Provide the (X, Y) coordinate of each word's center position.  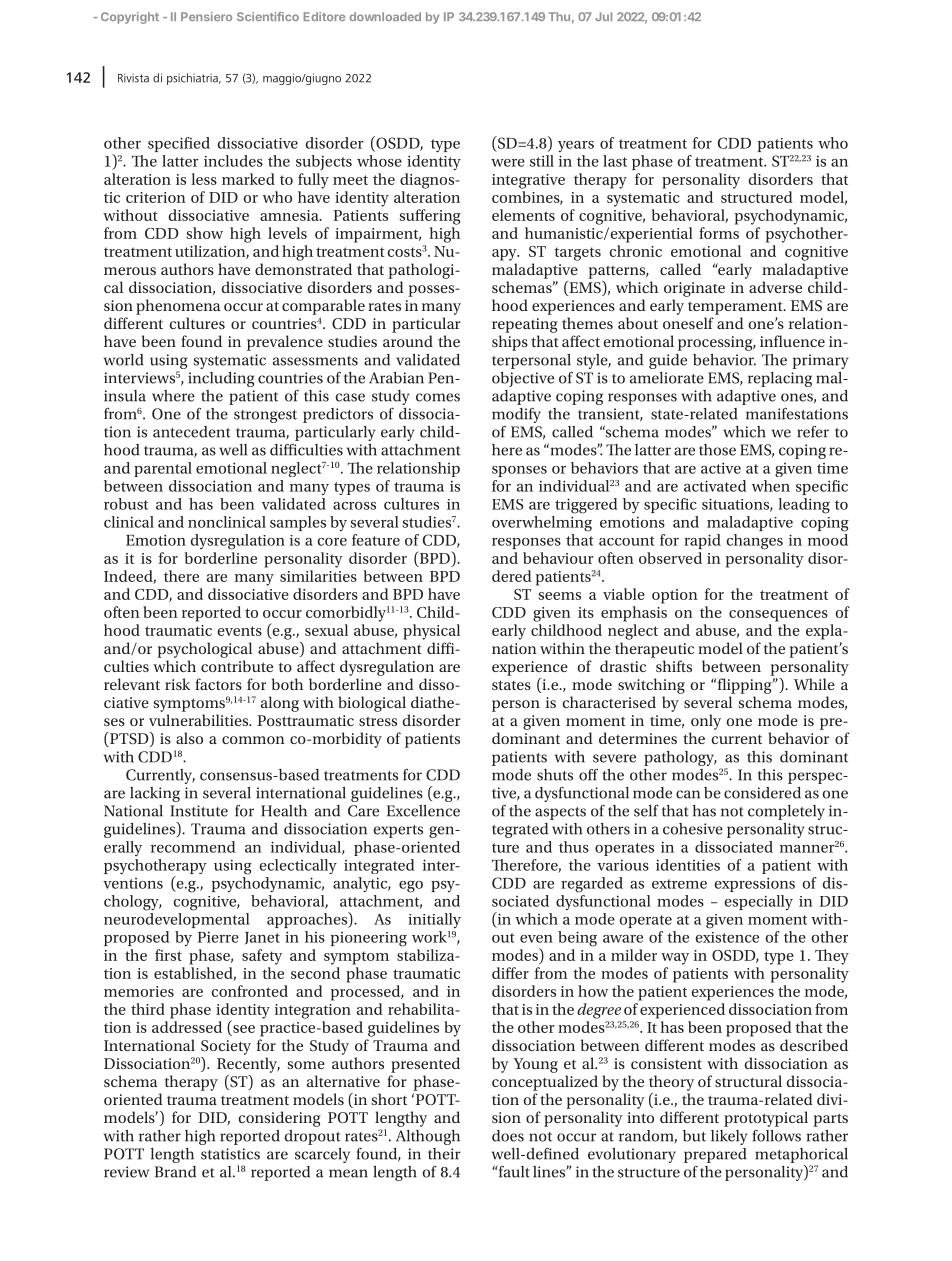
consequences (778, 616)
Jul (603, 16)
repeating (525, 325)
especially (758, 902)
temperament (736, 308)
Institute (199, 811)
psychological (204, 650)
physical (431, 632)
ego (411, 887)
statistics (230, 1154)
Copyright (130, 18)
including (221, 379)
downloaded (385, 16)
